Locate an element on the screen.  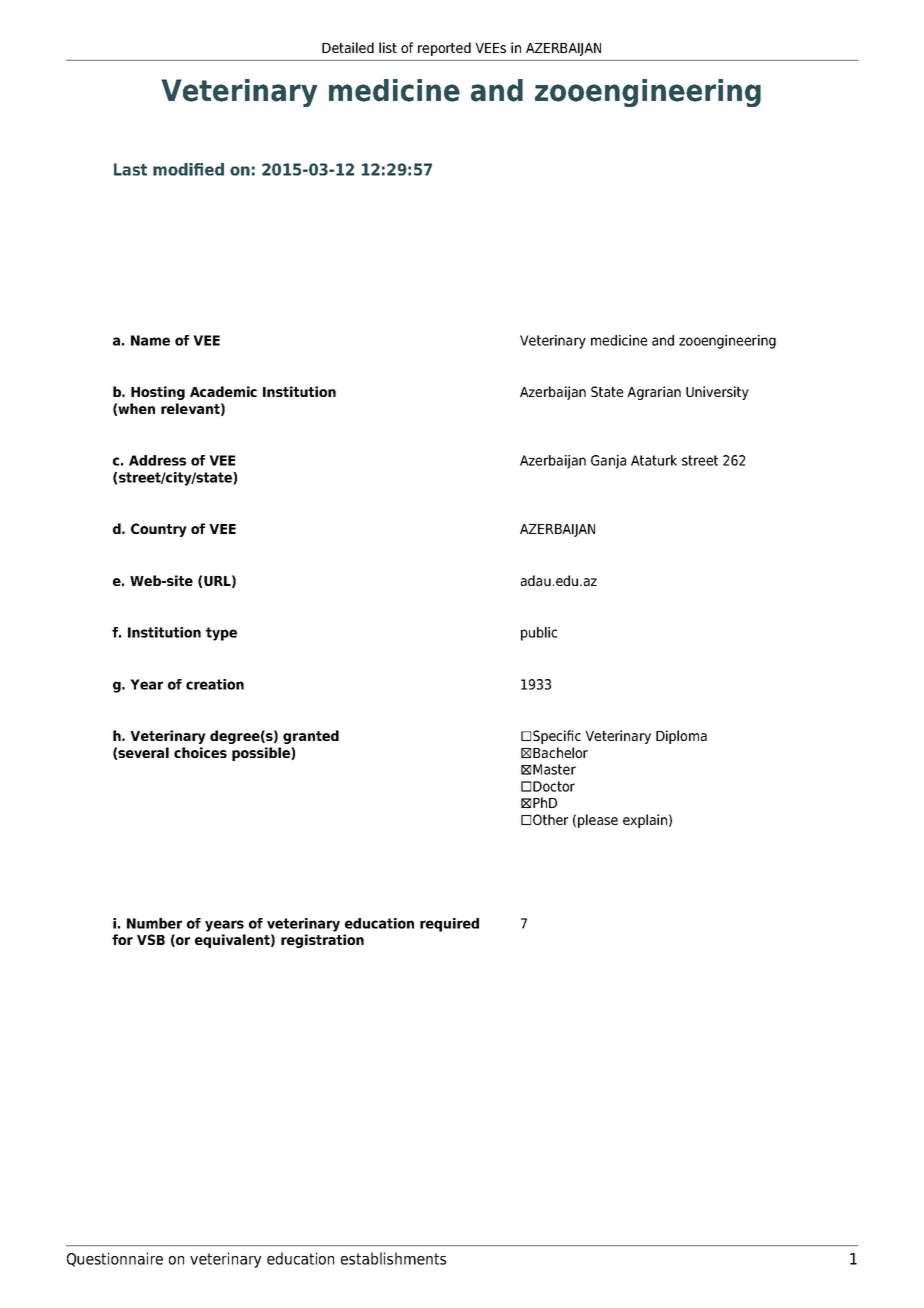
type is located at coordinates (221, 634).
